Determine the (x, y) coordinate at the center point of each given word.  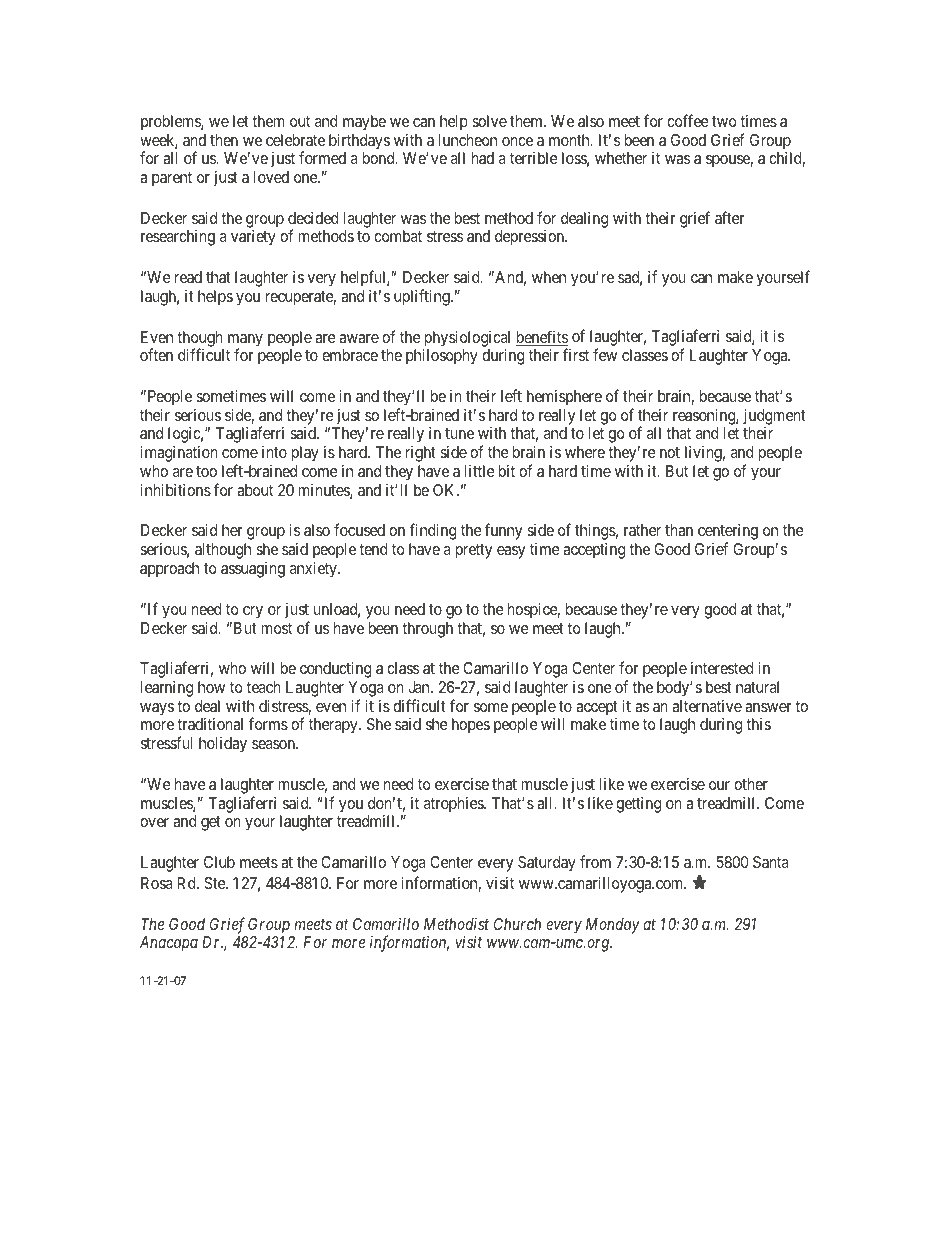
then (224, 140)
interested (722, 668)
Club (219, 862)
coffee (688, 120)
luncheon (468, 140)
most (277, 628)
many (245, 341)
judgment (774, 417)
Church (517, 924)
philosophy (442, 357)
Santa (771, 862)
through (427, 630)
